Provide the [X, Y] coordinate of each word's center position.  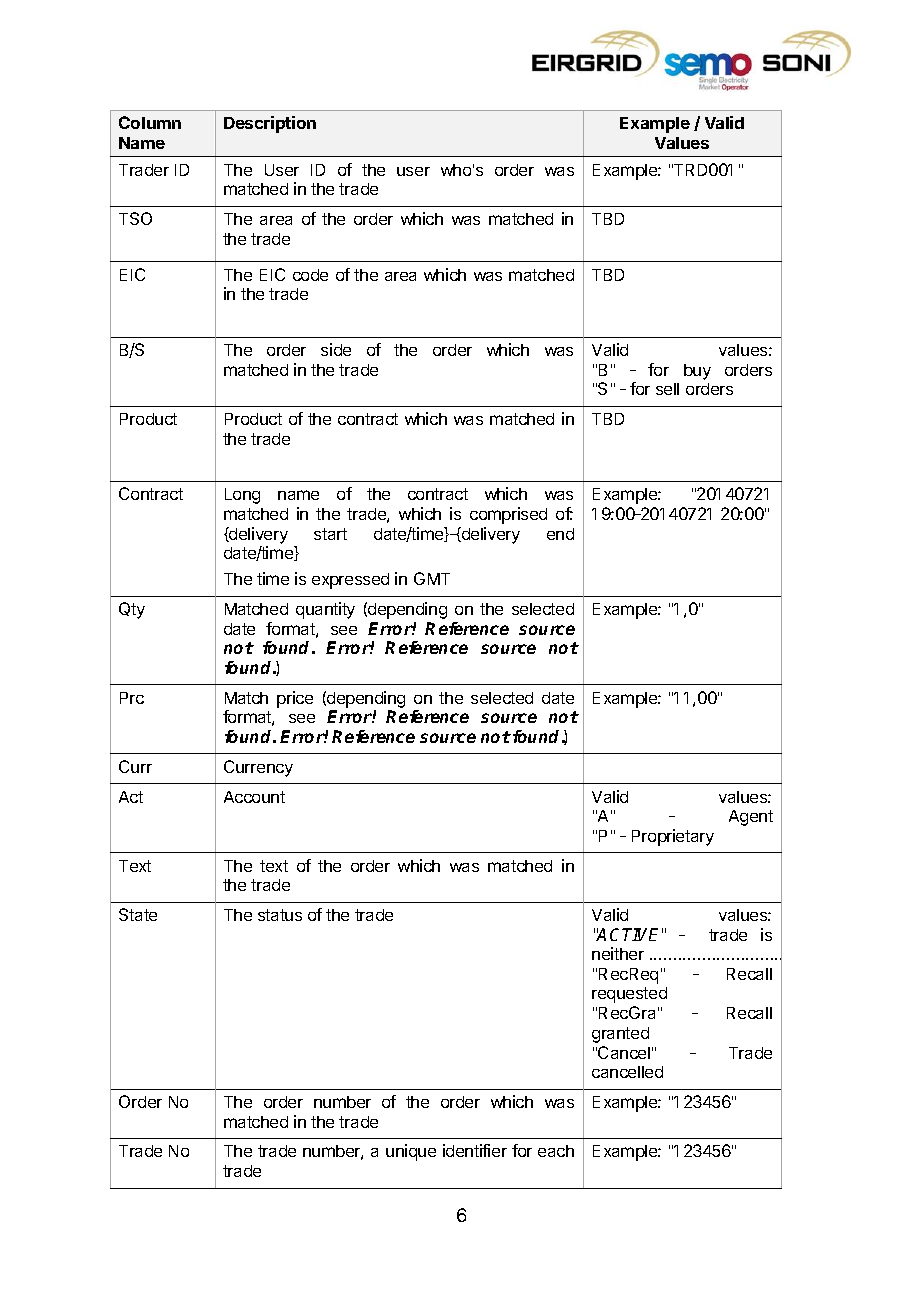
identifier [475, 1150]
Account [254, 797]
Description [270, 124]
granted [620, 1035]
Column [150, 122]
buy [697, 372]
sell [667, 389]
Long [242, 496]
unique [411, 1152]
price [295, 699]
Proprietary [673, 837]
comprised [508, 515]
